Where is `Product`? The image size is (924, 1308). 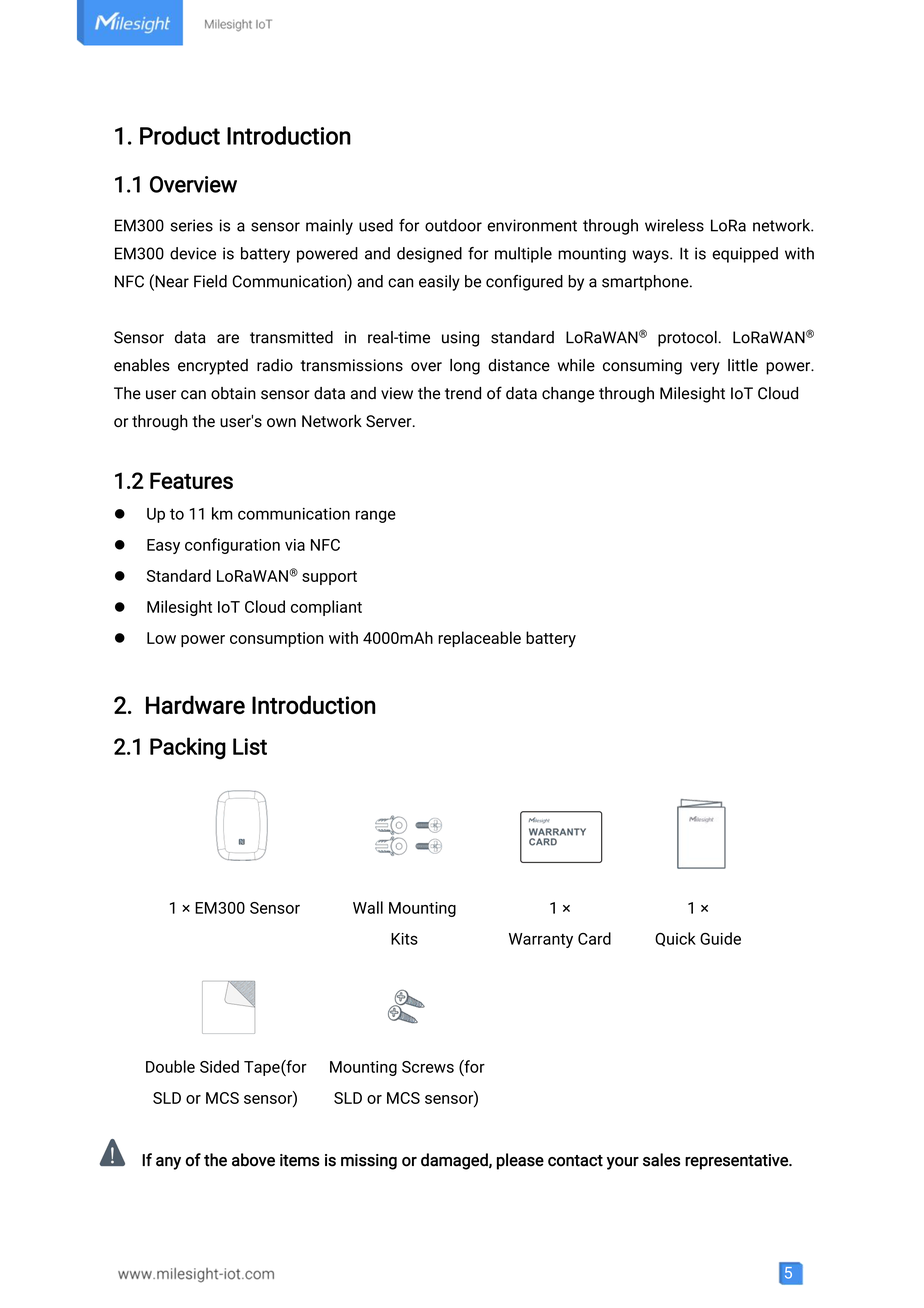
Product is located at coordinates (180, 135).
